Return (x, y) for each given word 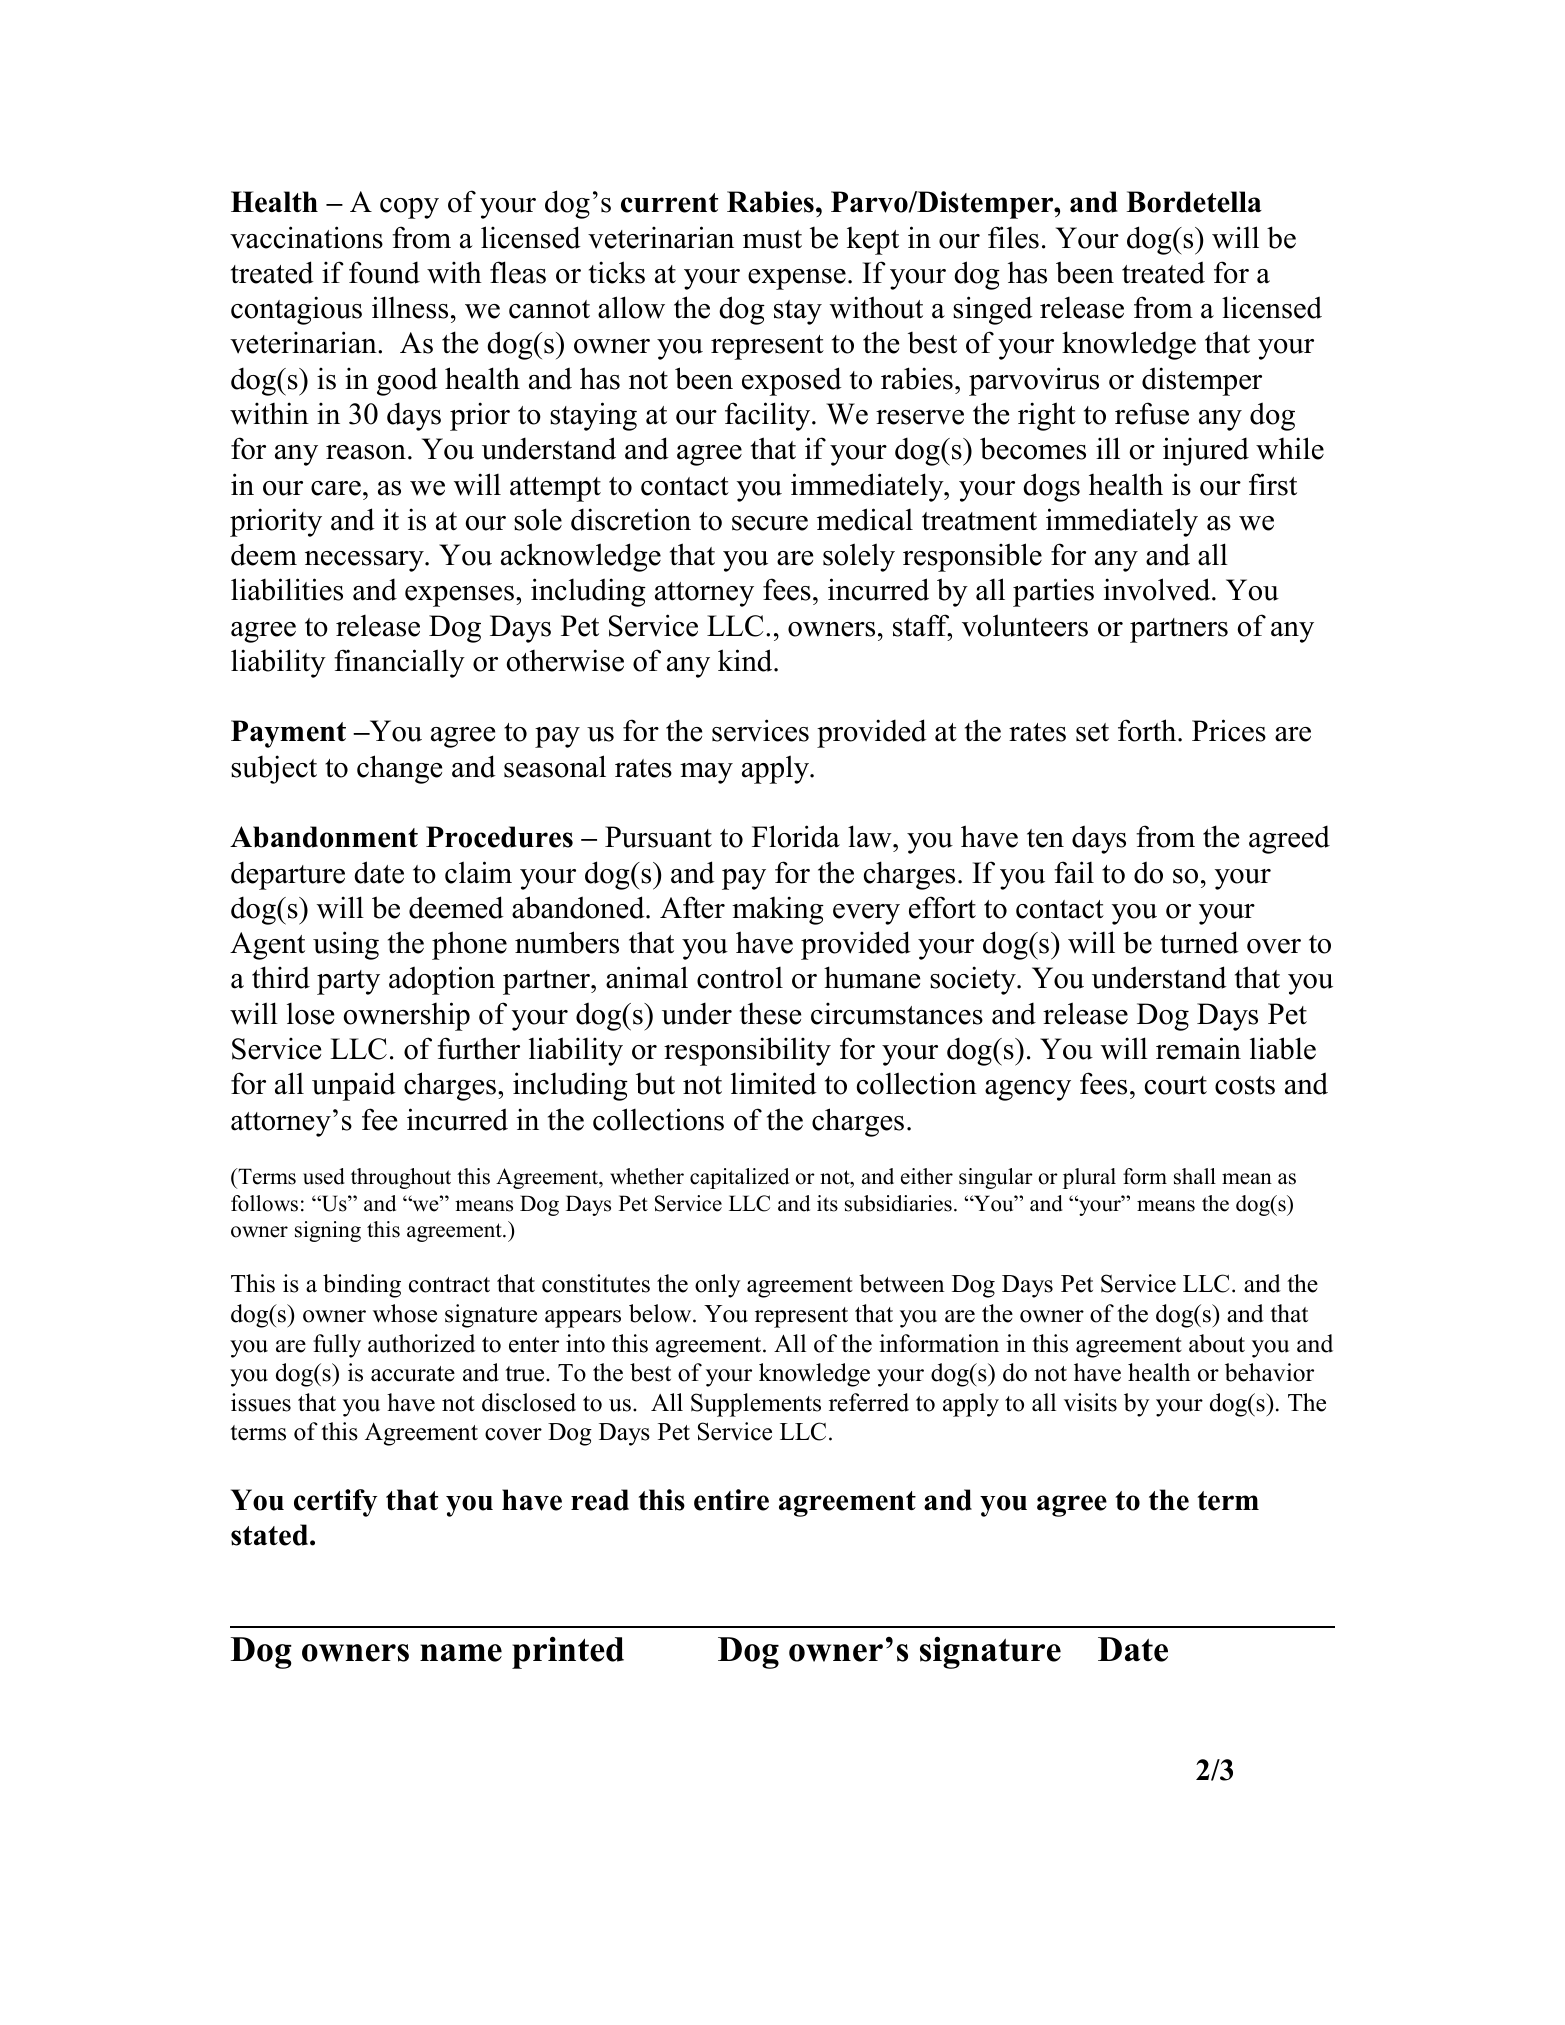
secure (770, 523)
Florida (796, 836)
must (772, 239)
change (399, 769)
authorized (421, 1343)
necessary (365, 561)
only (717, 1286)
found (384, 272)
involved (1158, 589)
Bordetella (1194, 202)
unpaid (354, 1086)
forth (1148, 730)
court (1176, 1085)
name (461, 1653)
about (1217, 1343)
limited (774, 1083)
